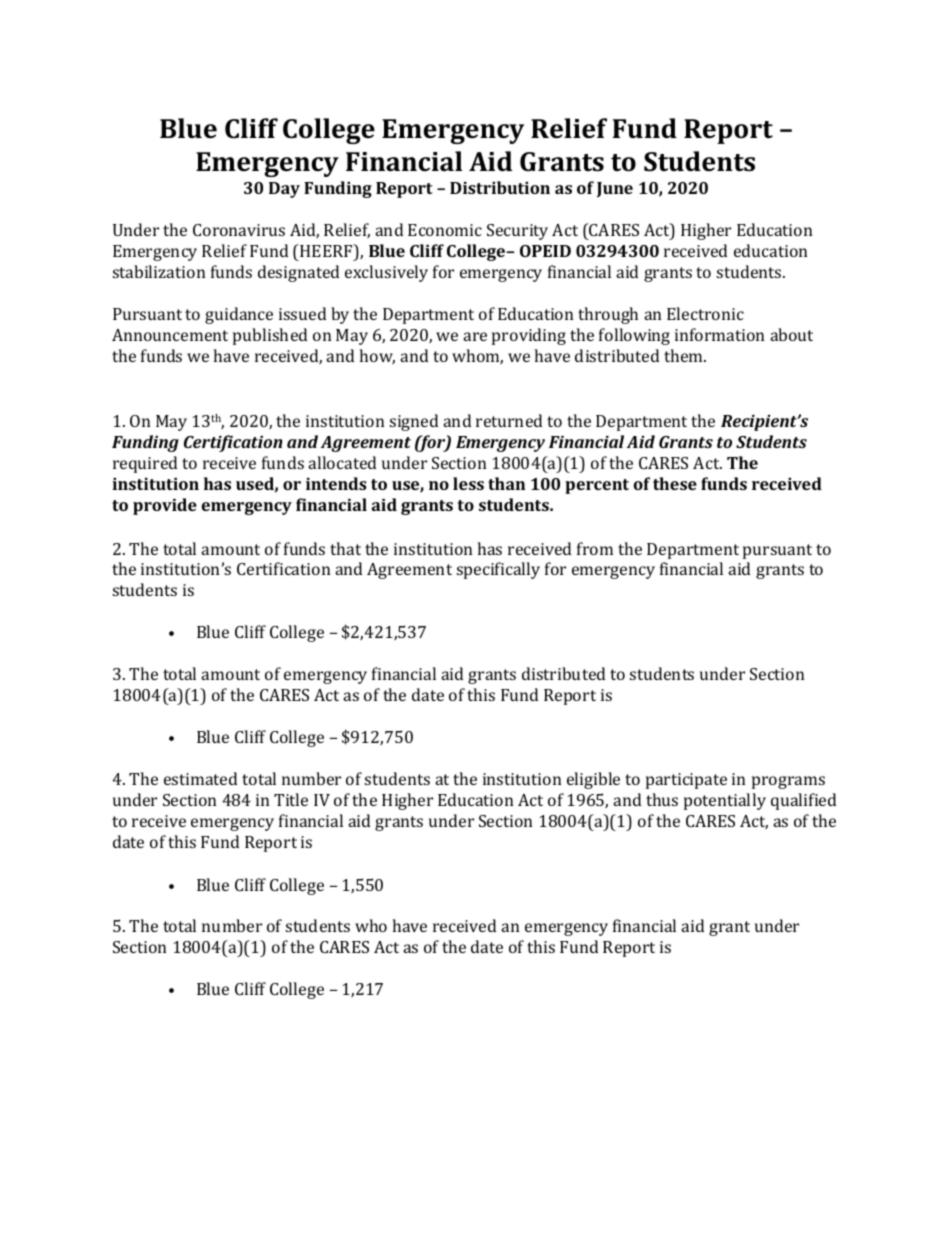  What do you see at coordinates (239, 230) in the document?
I see `Coronavirus` at bounding box center [239, 230].
